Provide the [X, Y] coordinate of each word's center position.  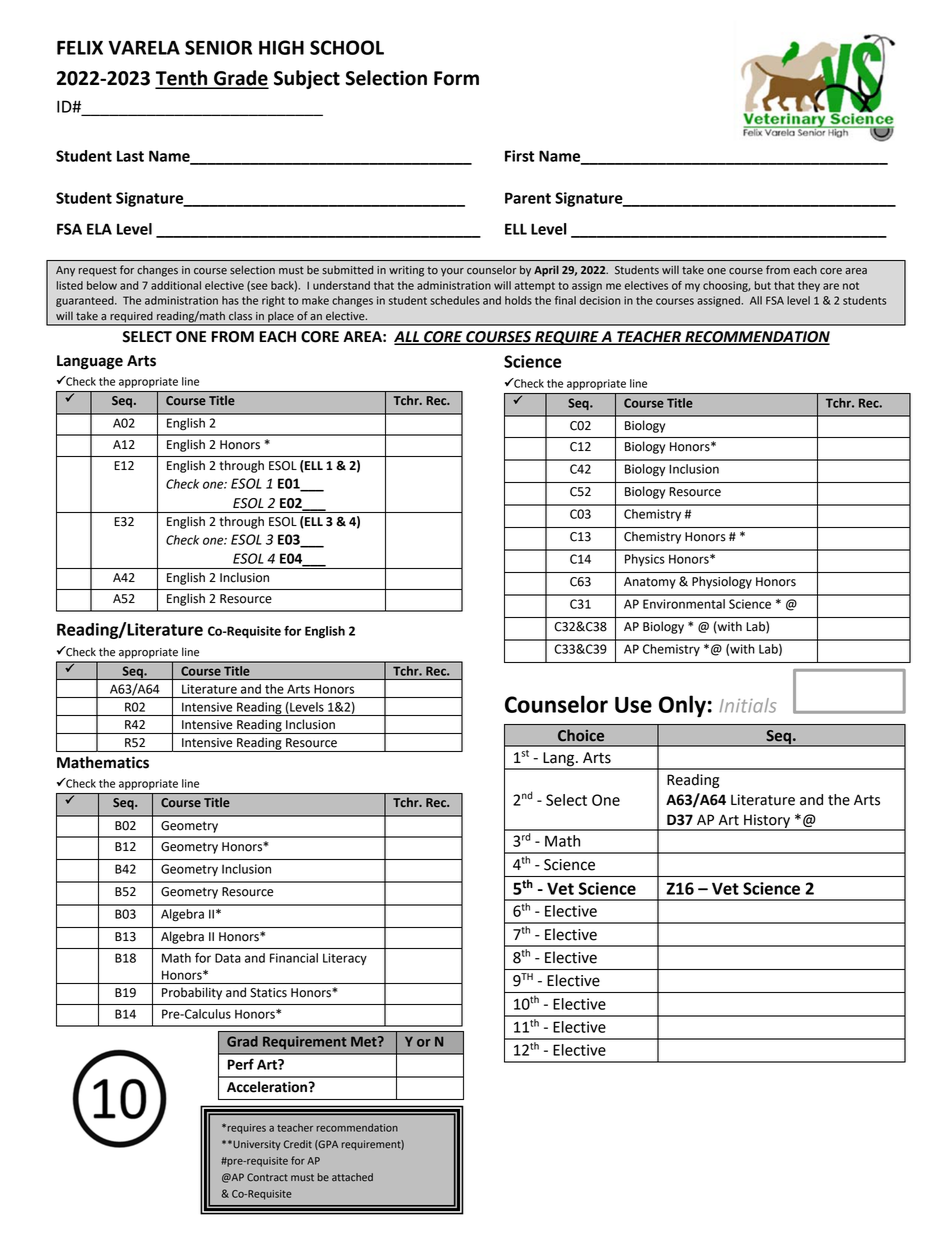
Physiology [722, 582]
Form [456, 78]
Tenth [182, 79]
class [240, 316]
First [519, 156]
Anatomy [650, 583]
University [256, 1145]
